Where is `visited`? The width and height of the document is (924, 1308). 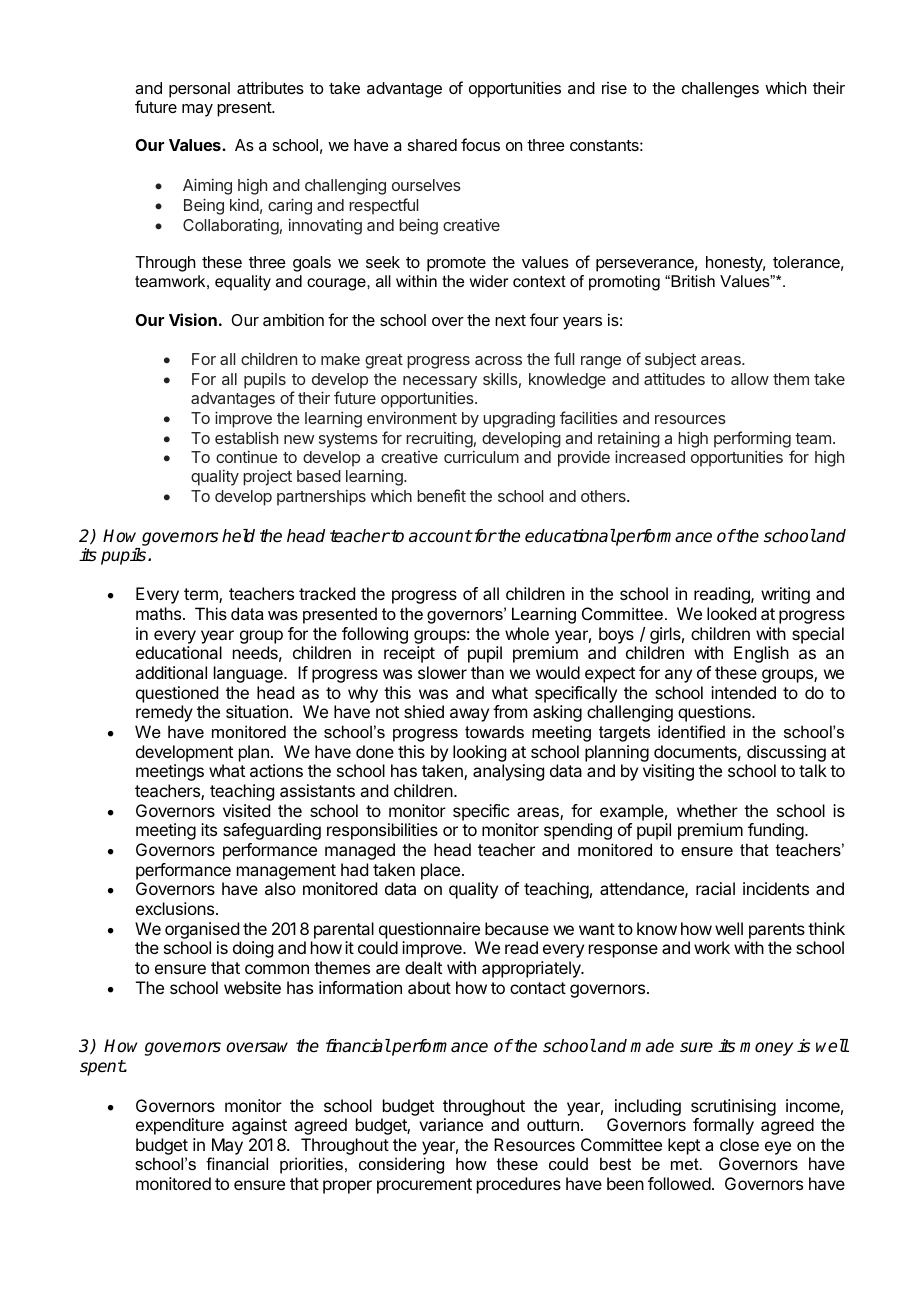 visited is located at coordinates (246, 810).
